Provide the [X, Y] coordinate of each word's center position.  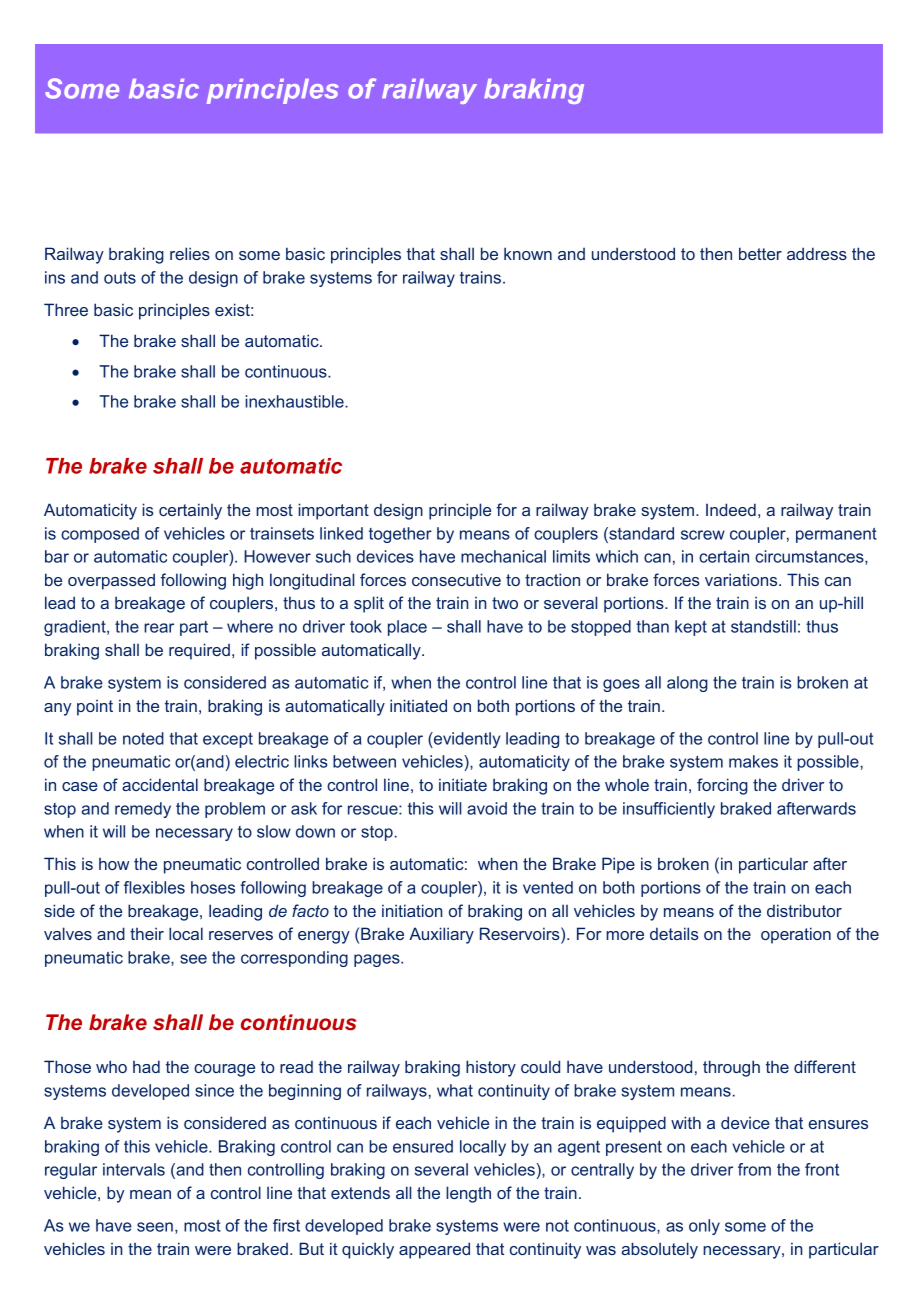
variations [742, 579]
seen [155, 1227]
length [468, 1194]
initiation [412, 910]
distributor [804, 910]
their [147, 933]
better [760, 253]
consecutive [456, 579]
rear [159, 628]
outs [120, 278]
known [528, 253]
